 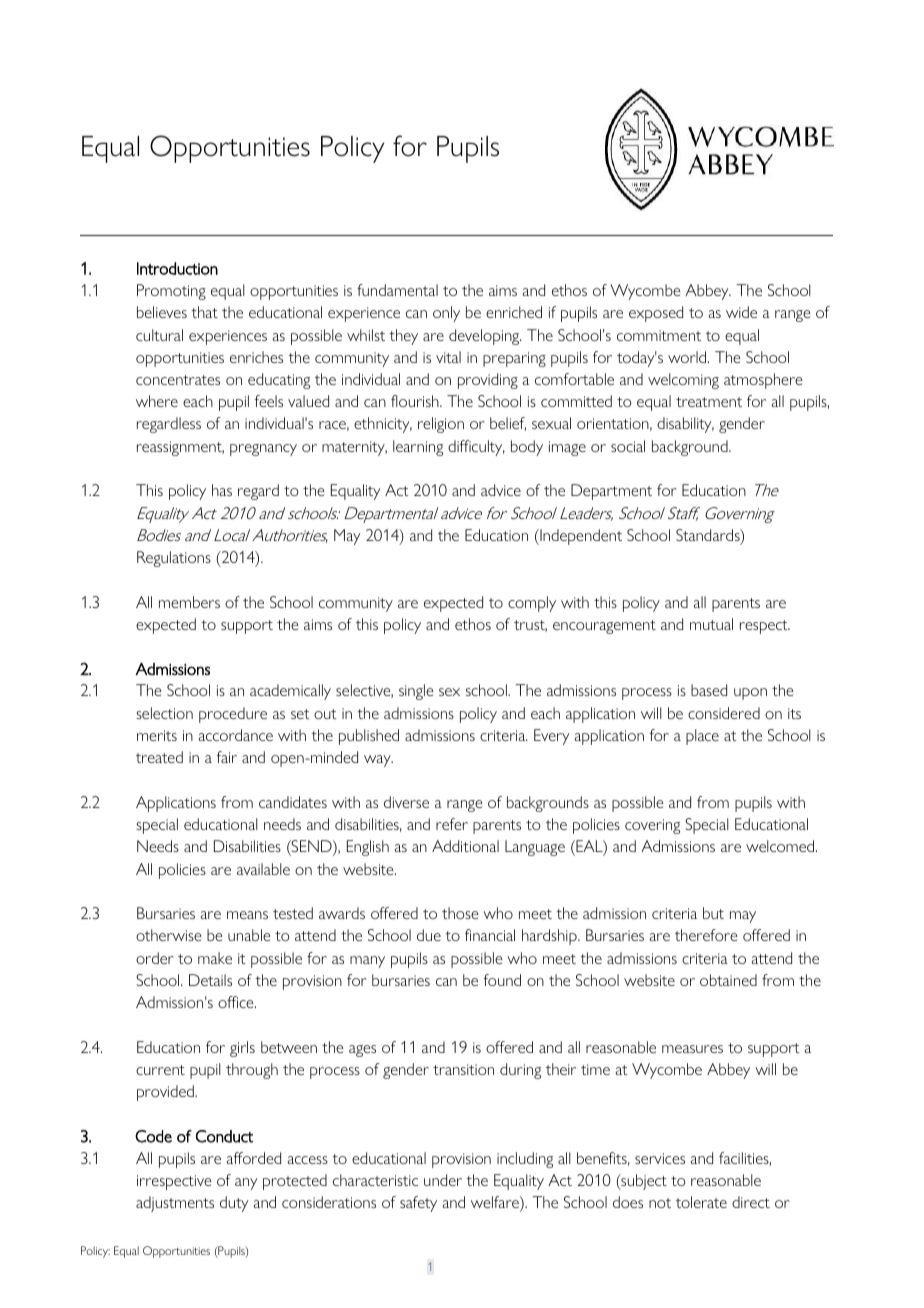 What do you see at coordinates (416, 692) in the screenshot?
I see `single` at bounding box center [416, 692].
